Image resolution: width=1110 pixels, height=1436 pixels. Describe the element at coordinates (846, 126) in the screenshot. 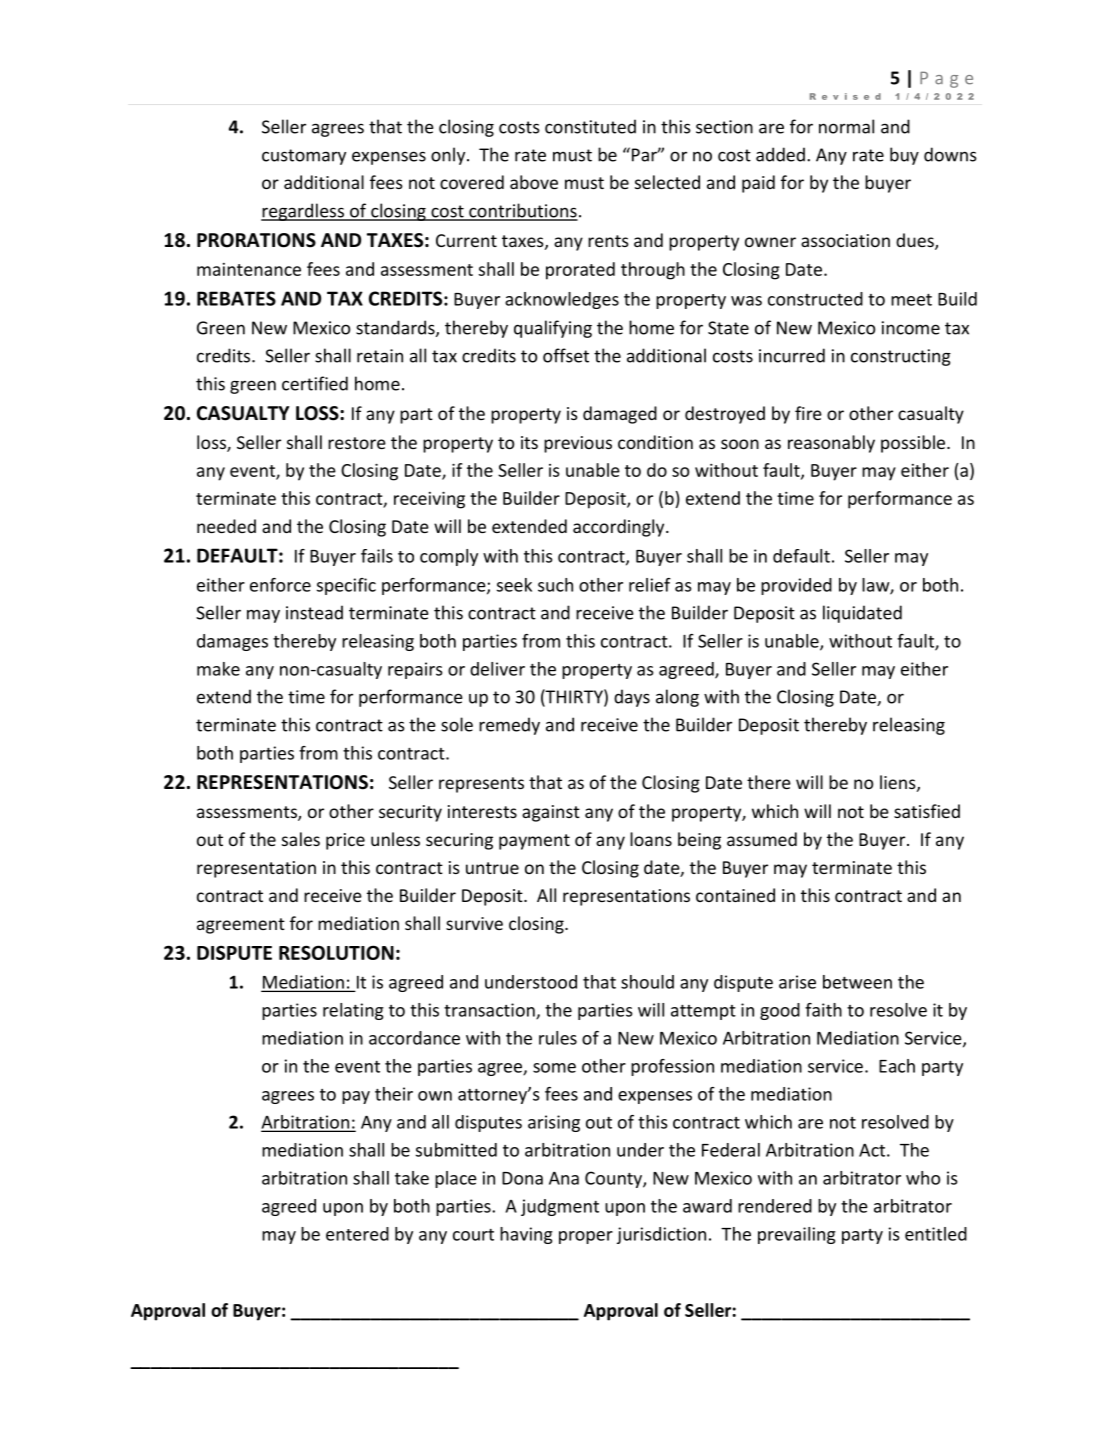

I see `normal` at that location.
